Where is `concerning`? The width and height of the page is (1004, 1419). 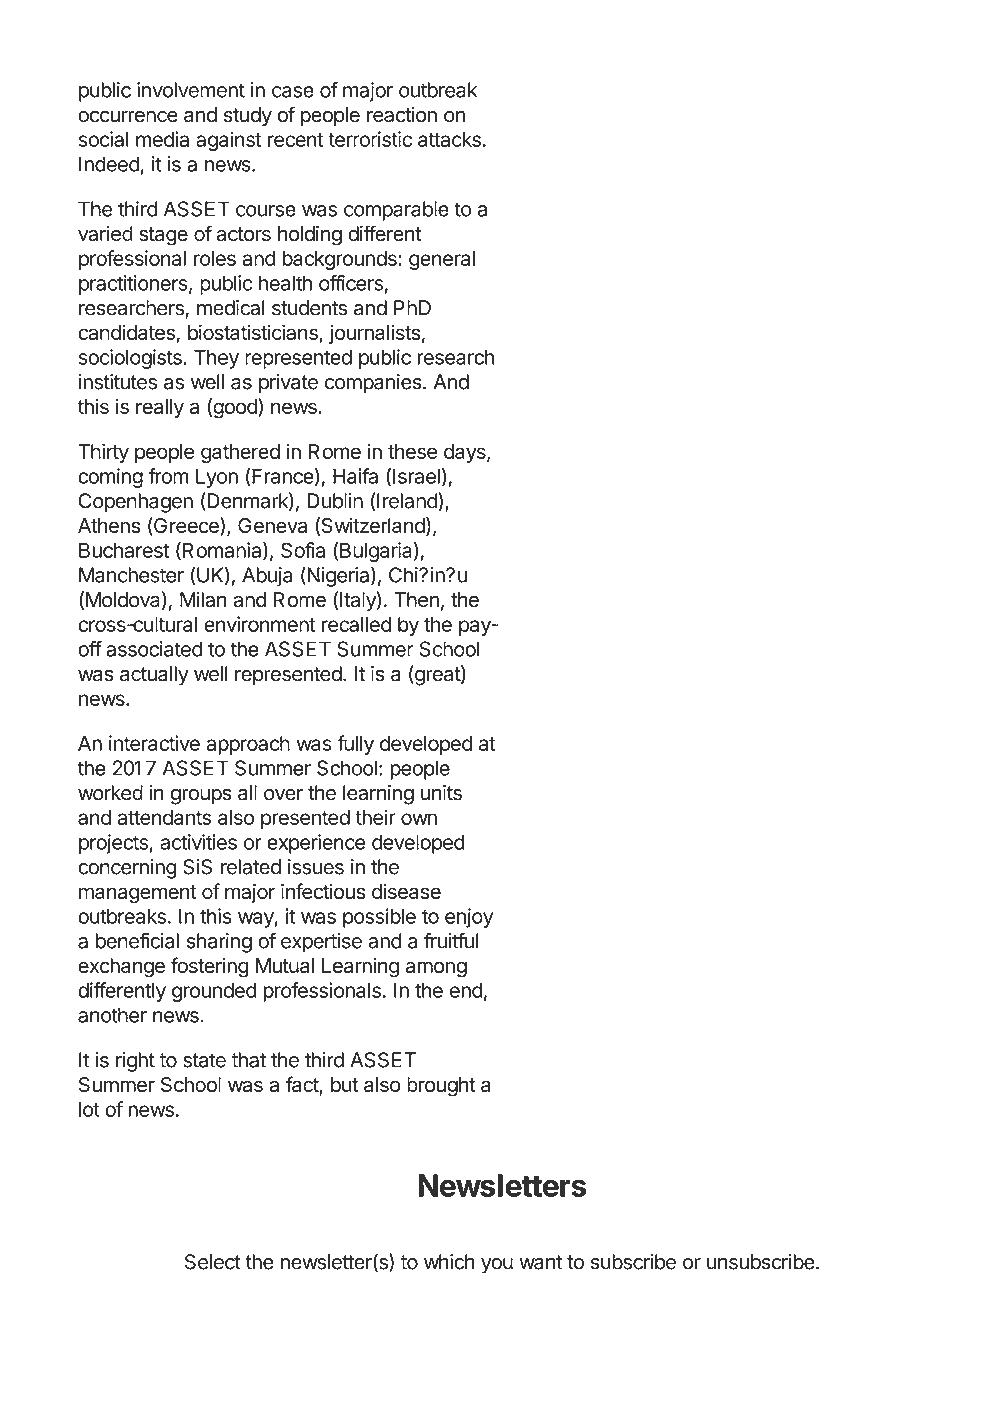 concerning is located at coordinates (127, 869).
